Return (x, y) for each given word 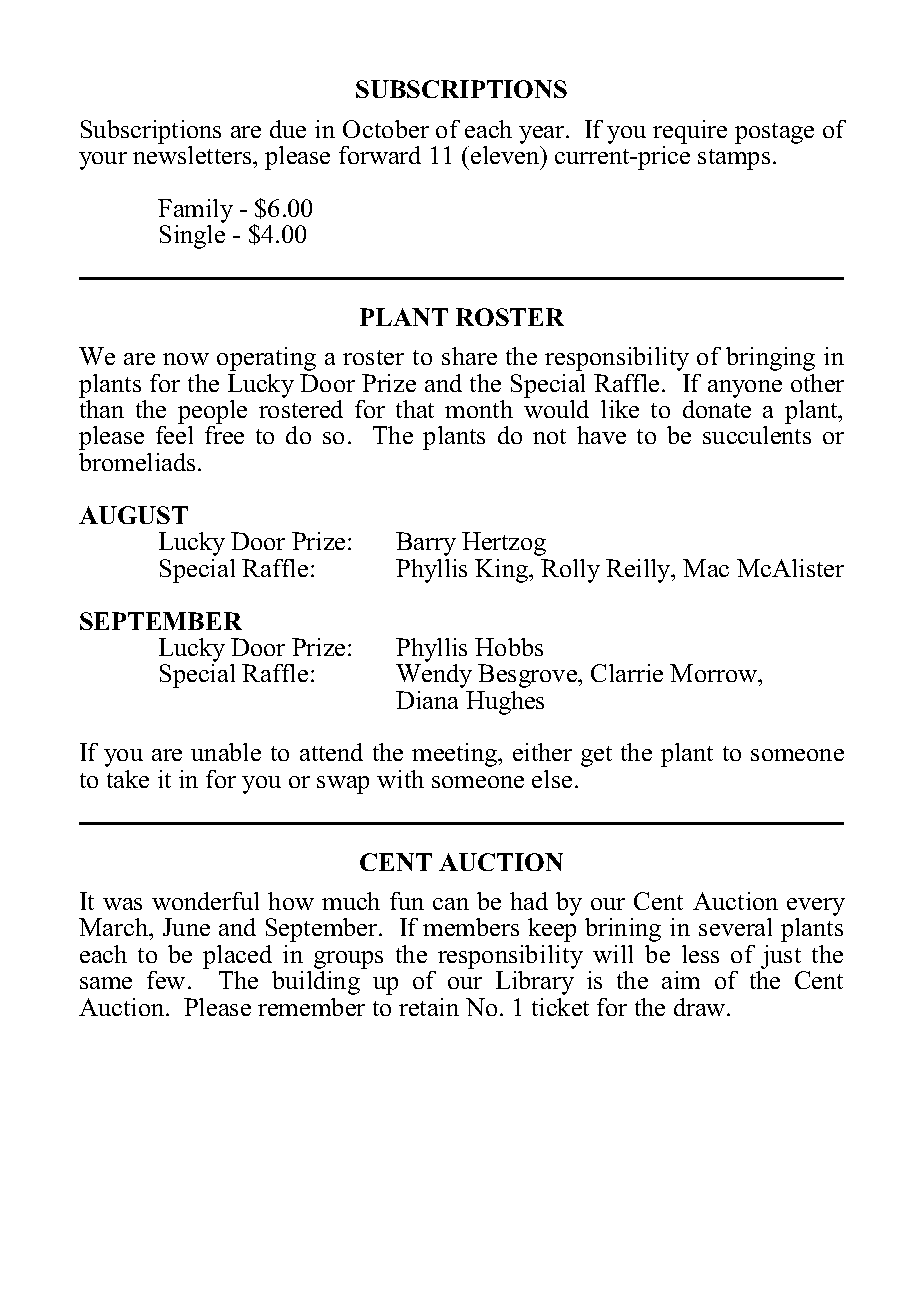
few (166, 980)
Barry (426, 544)
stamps (734, 159)
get (596, 756)
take (128, 779)
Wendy (434, 676)
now (186, 359)
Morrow (715, 673)
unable (226, 752)
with (400, 779)
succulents (757, 435)
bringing (770, 359)
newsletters (193, 155)
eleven (506, 155)
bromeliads (137, 462)
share (469, 356)
